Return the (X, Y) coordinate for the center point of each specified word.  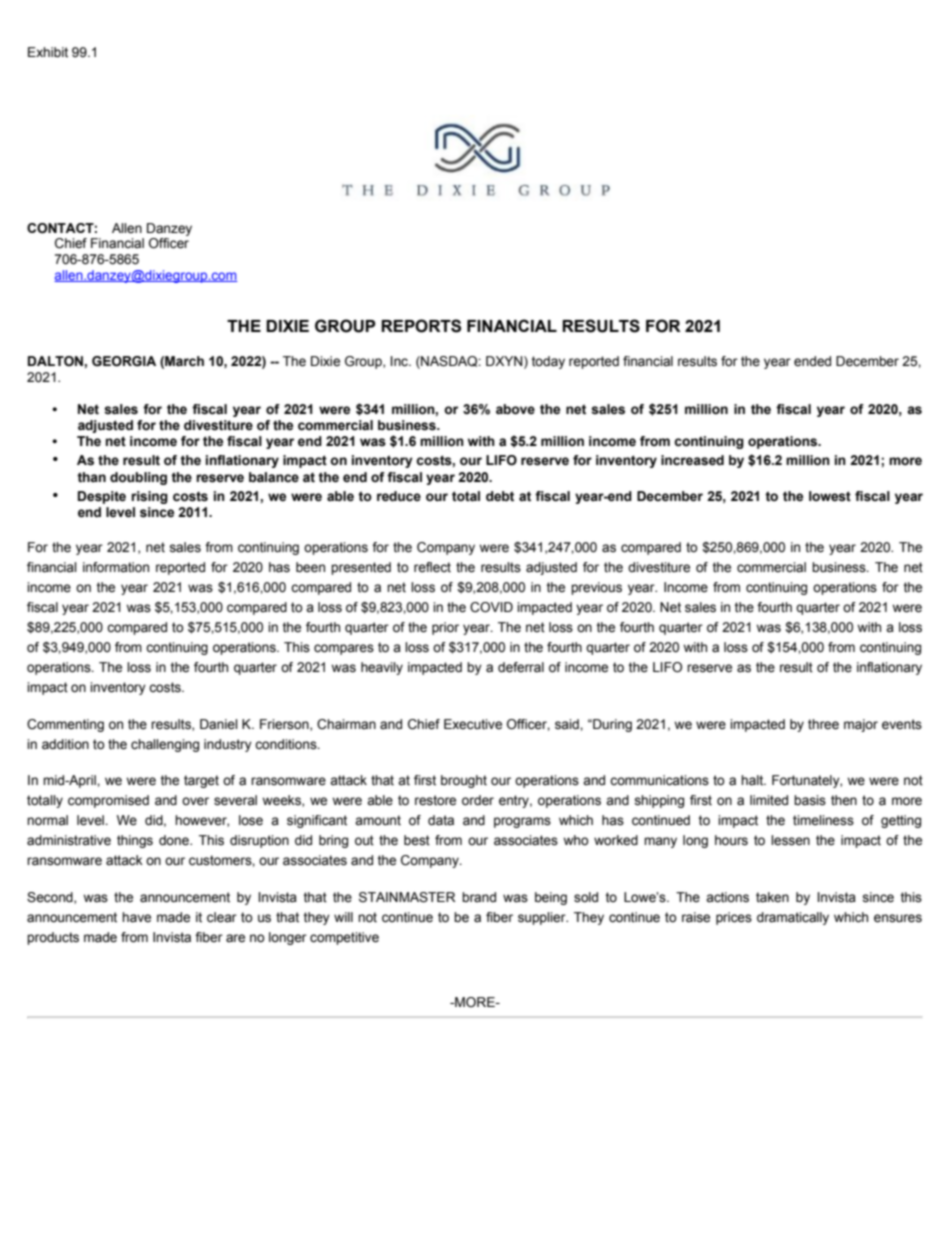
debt (500, 496)
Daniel (219, 724)
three (823, 724)
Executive (473, 724)
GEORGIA (124, 361)
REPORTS (421, 326)
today (548, 362)
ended (812, 361)
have (136, 917)
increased (692, 460)
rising (149, 497)
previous (596, 588)
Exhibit (48, 52)
